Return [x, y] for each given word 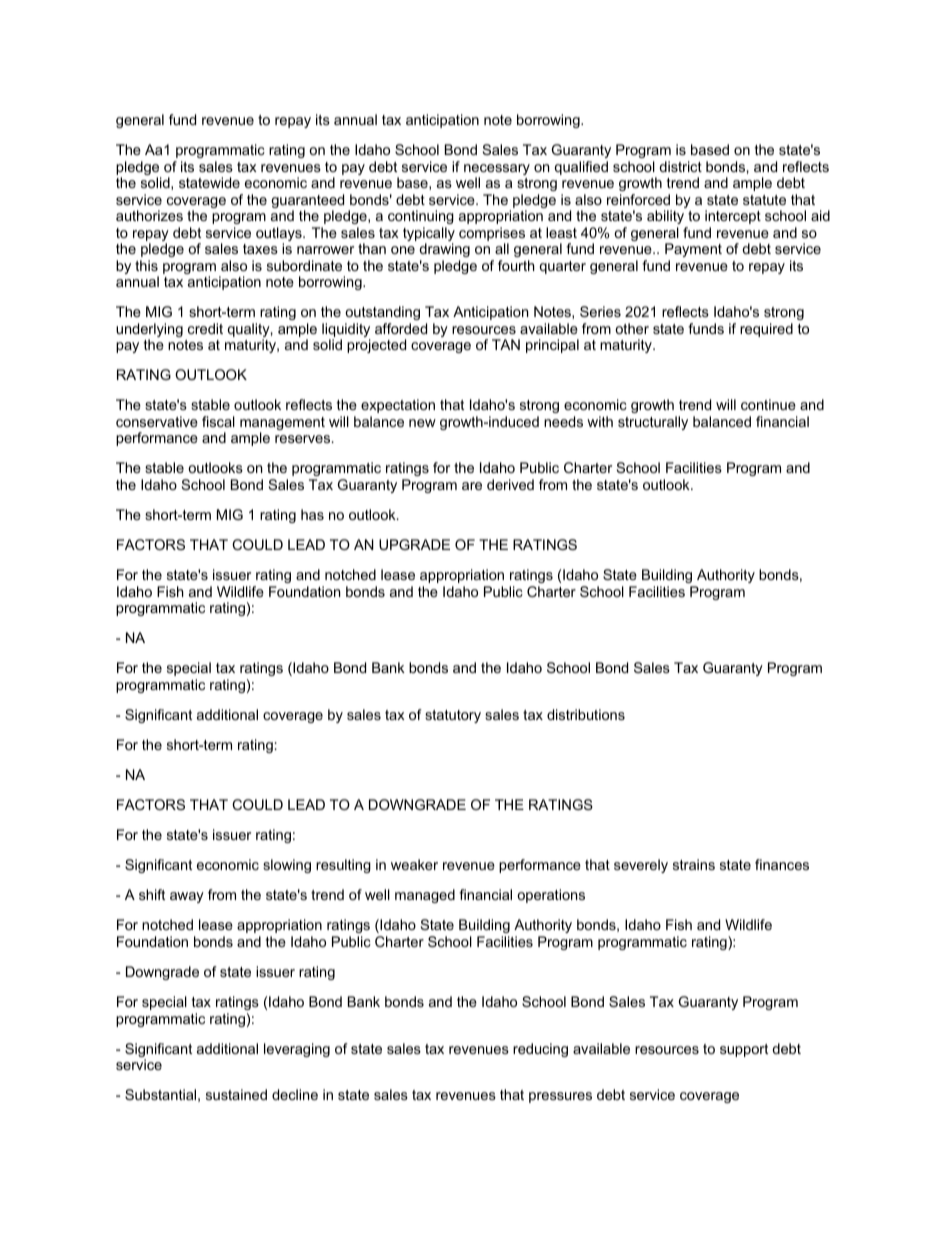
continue [768, 404]
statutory [453, 716]
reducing [540, 1050]
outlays [280, 235]
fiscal [218, 421]
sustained [236, 1094]
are [472, 486]
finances [782, 864]
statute [764, 200]
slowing [287, 866]
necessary [497, 171]
